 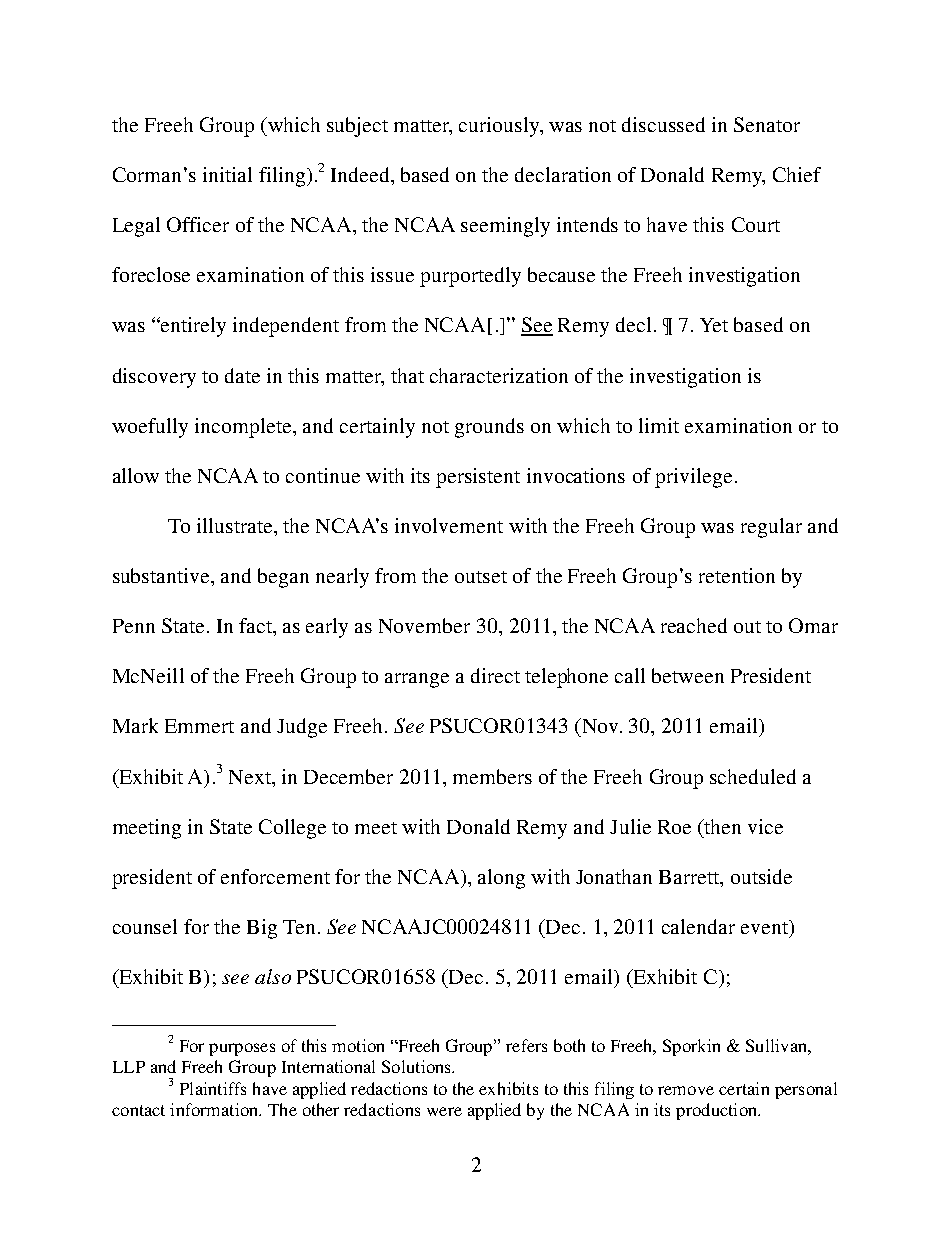 What do you see at coordinates (262, 929) in the screenshot?
I see `Big` at bounding box center [262, 929].
